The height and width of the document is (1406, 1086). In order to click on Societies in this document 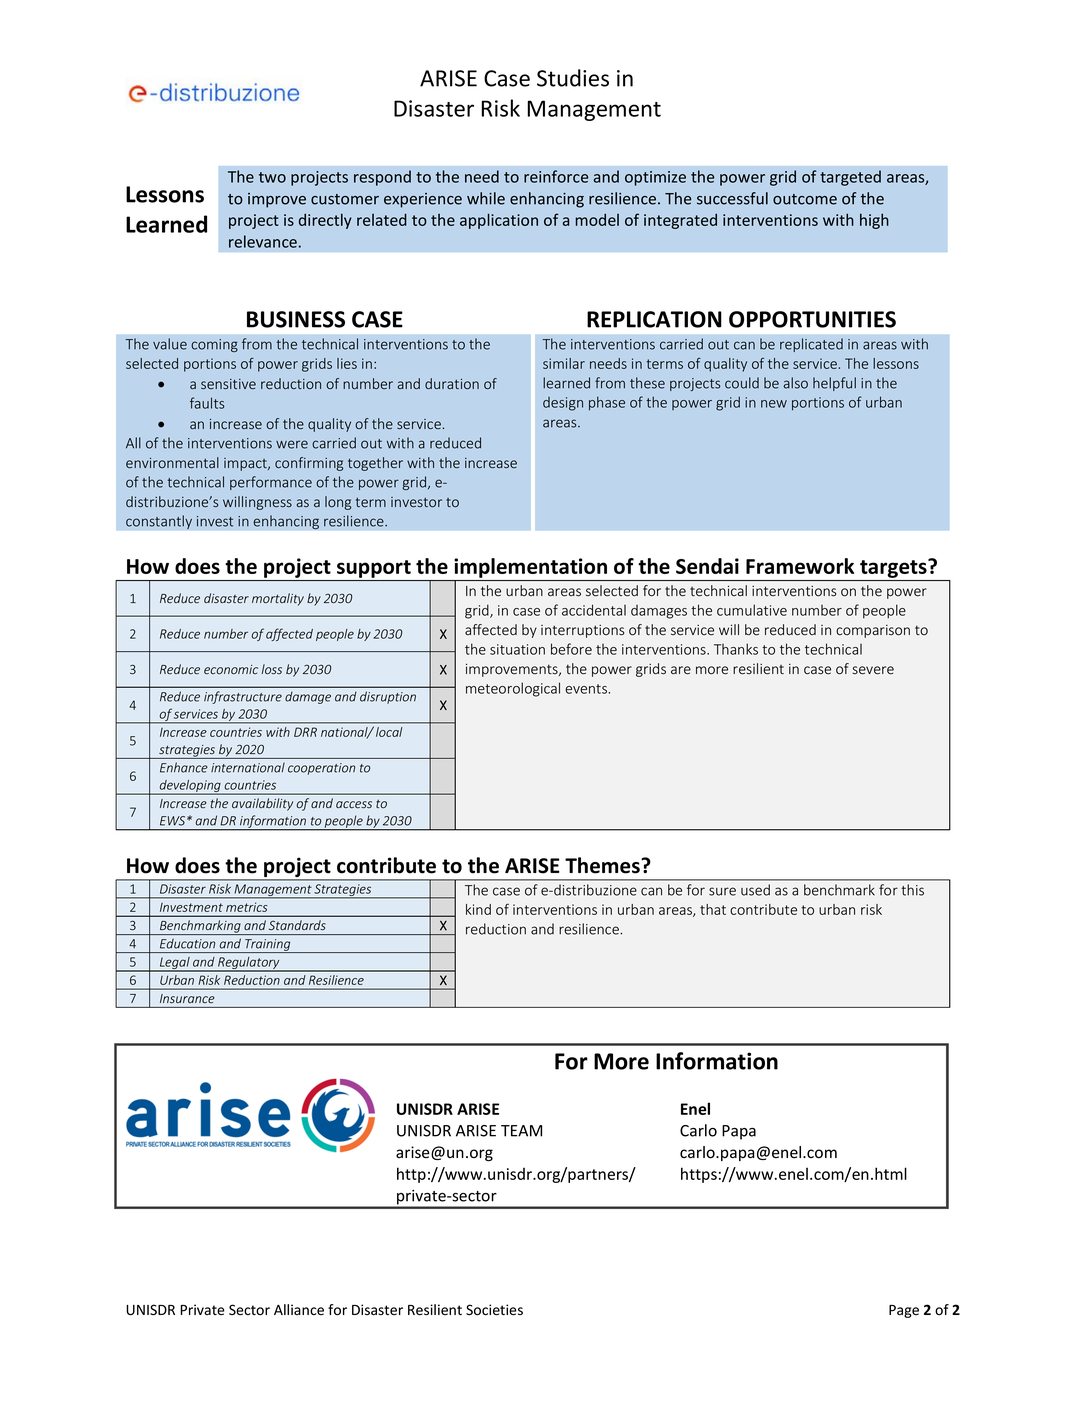, I will do `click(494, 1310)`.
